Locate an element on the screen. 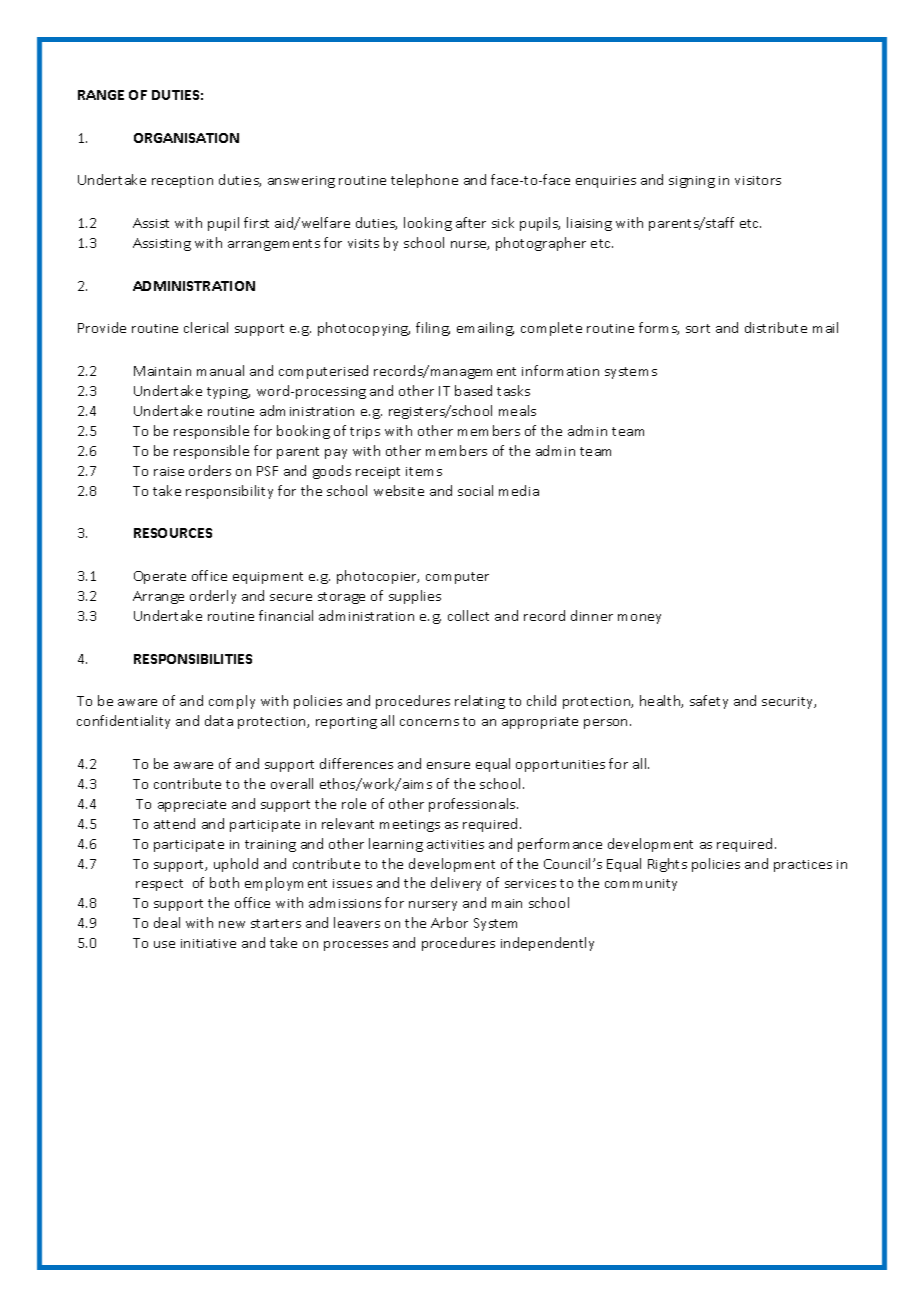 The height and width of the screenshot is (1307, 924). RESPONSIBILITIES is located at coordinates (193, 659).
